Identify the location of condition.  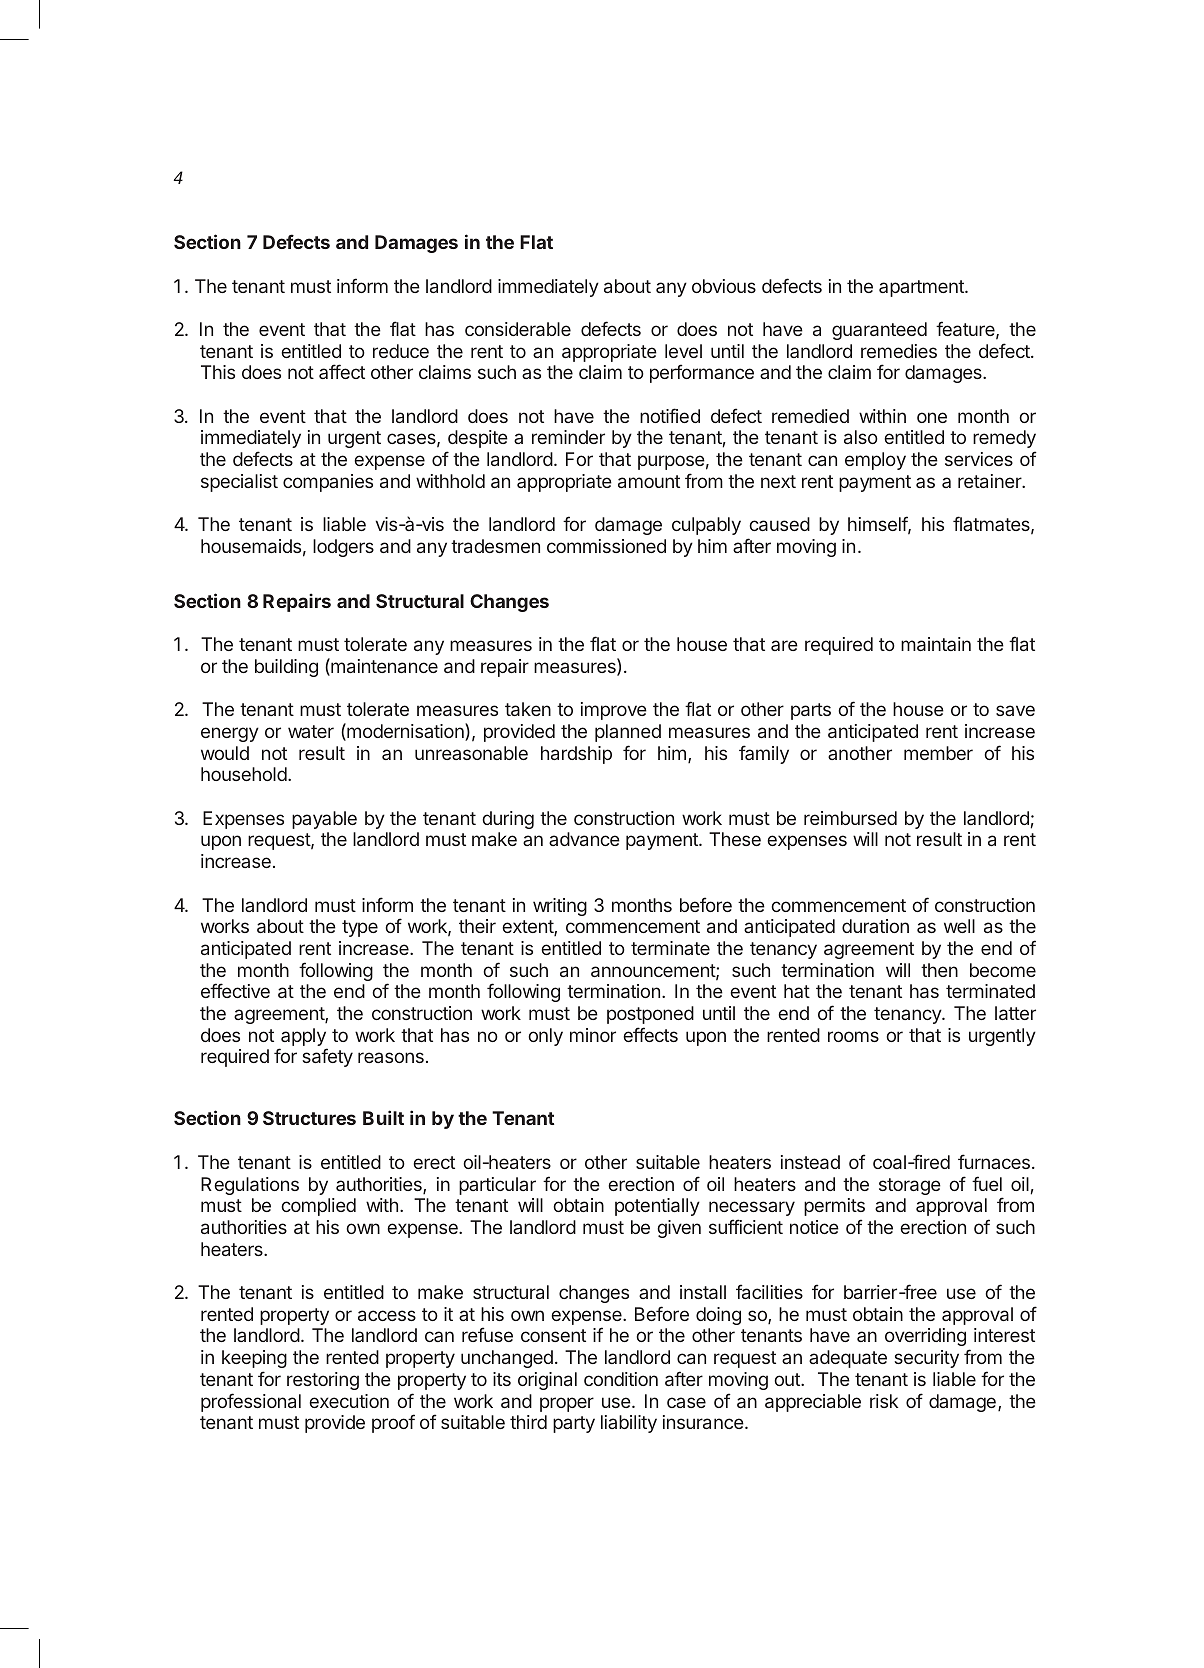
(621, 1379).
